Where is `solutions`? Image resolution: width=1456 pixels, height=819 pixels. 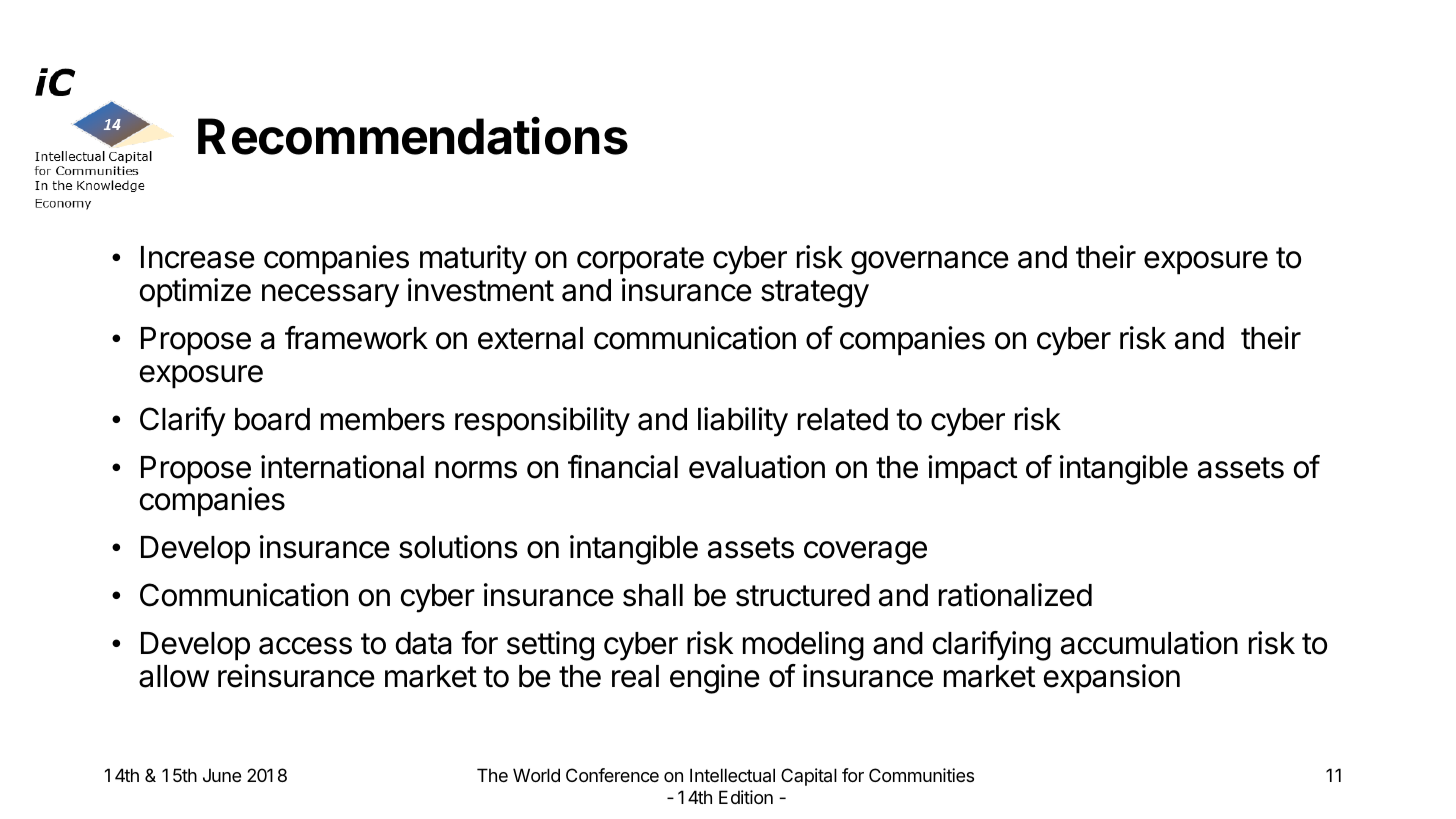 solutions is located at coordinates (458, 547).
